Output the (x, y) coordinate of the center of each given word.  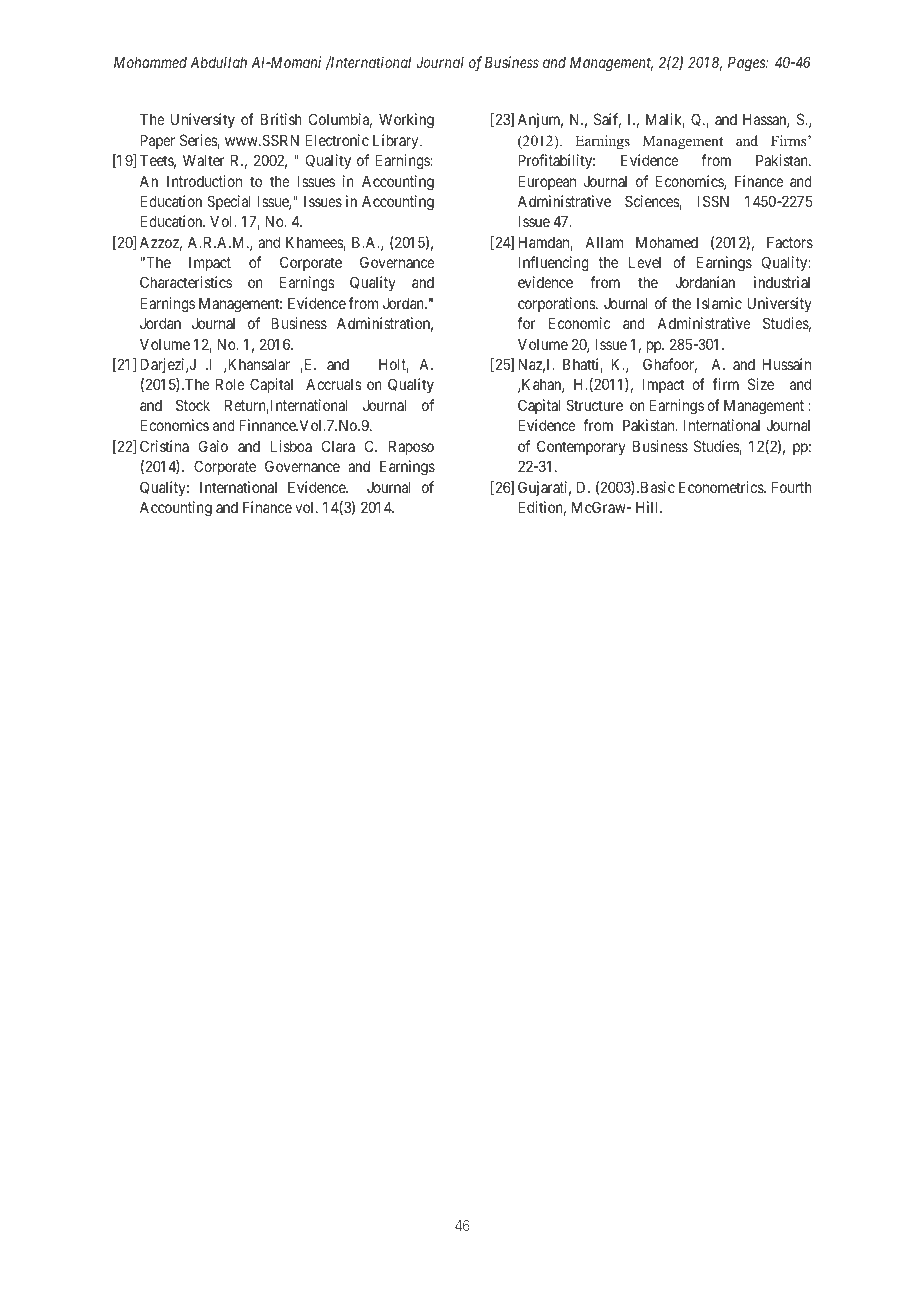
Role (230, 384)
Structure (594, 405)
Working (406, 121)
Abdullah (218, 62)
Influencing (553, 264)
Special (229, 202)
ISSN (713, 201)
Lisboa (291, 446)
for (526, 323)
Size (761, 384)
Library (397, 141)
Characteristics (186, 282)
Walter (204, 160)
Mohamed (667, 242)
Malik (665, 120)
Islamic (719, 303)
